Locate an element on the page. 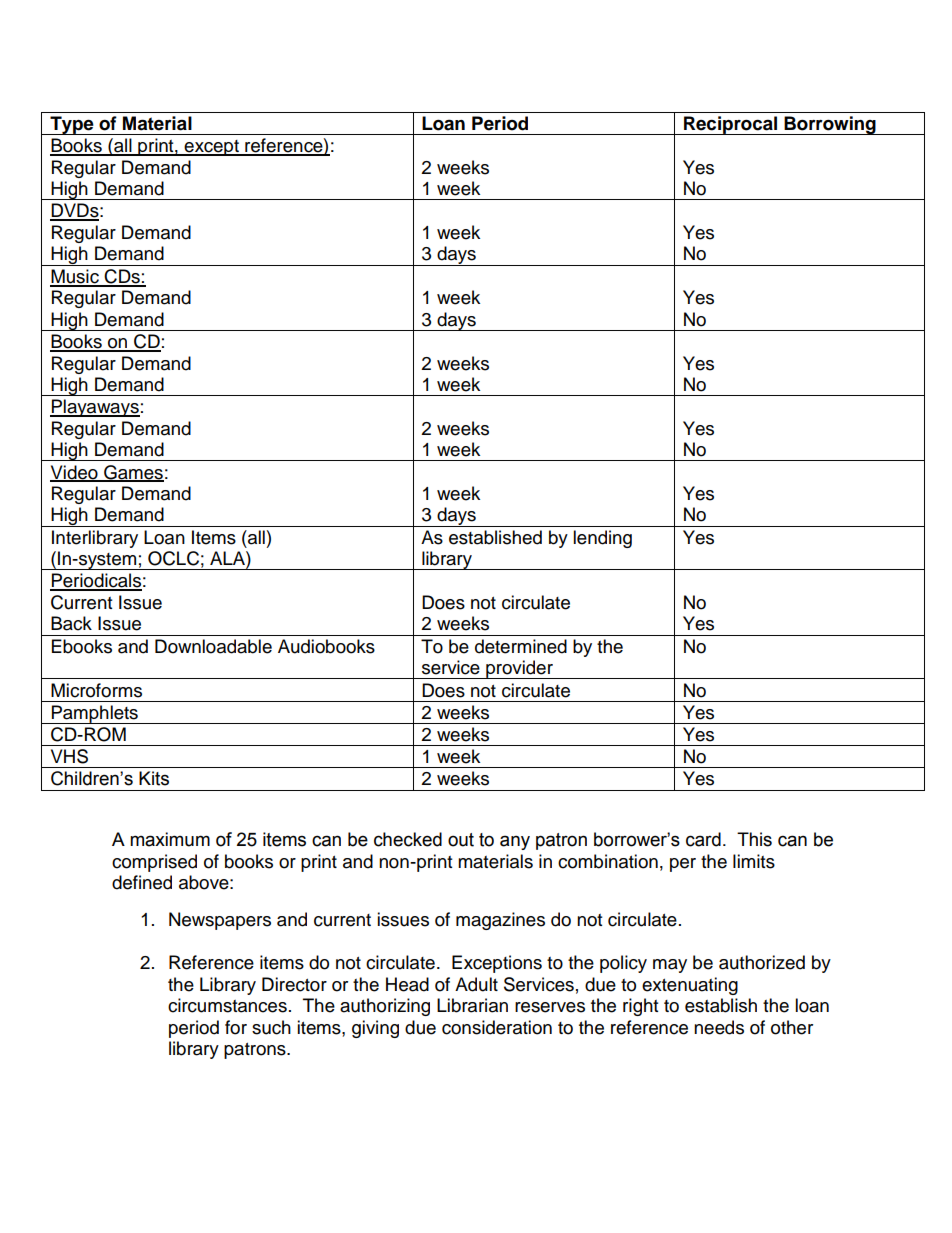 The width and height of the image is (952, 1233). circumstances is located at coordinates (227, 1005).
